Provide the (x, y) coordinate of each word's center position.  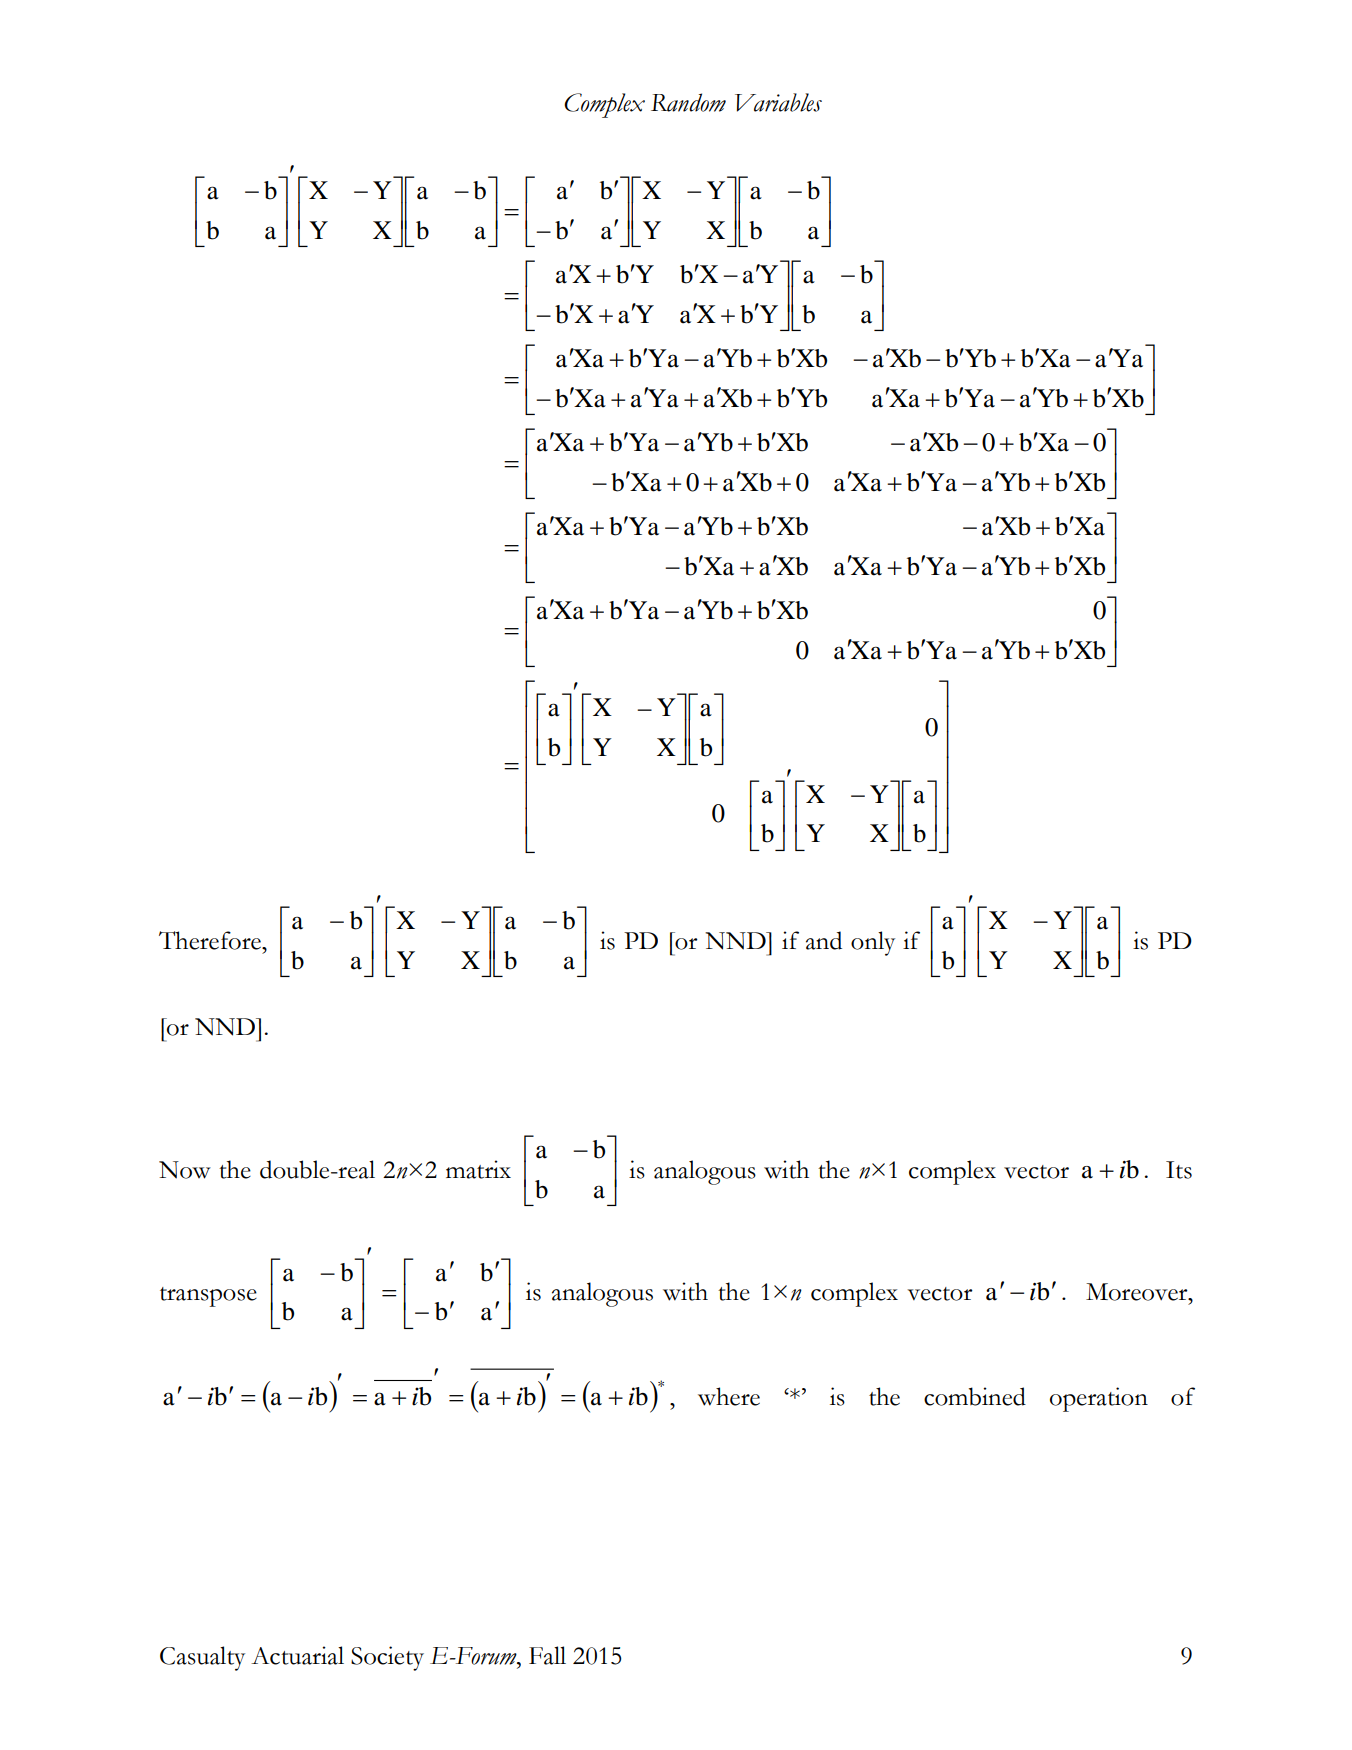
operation (1099, 1399)
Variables (778, 102)
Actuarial (297, 1655)
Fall (547, 1655)
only (873, 943)
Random (688, 102)
